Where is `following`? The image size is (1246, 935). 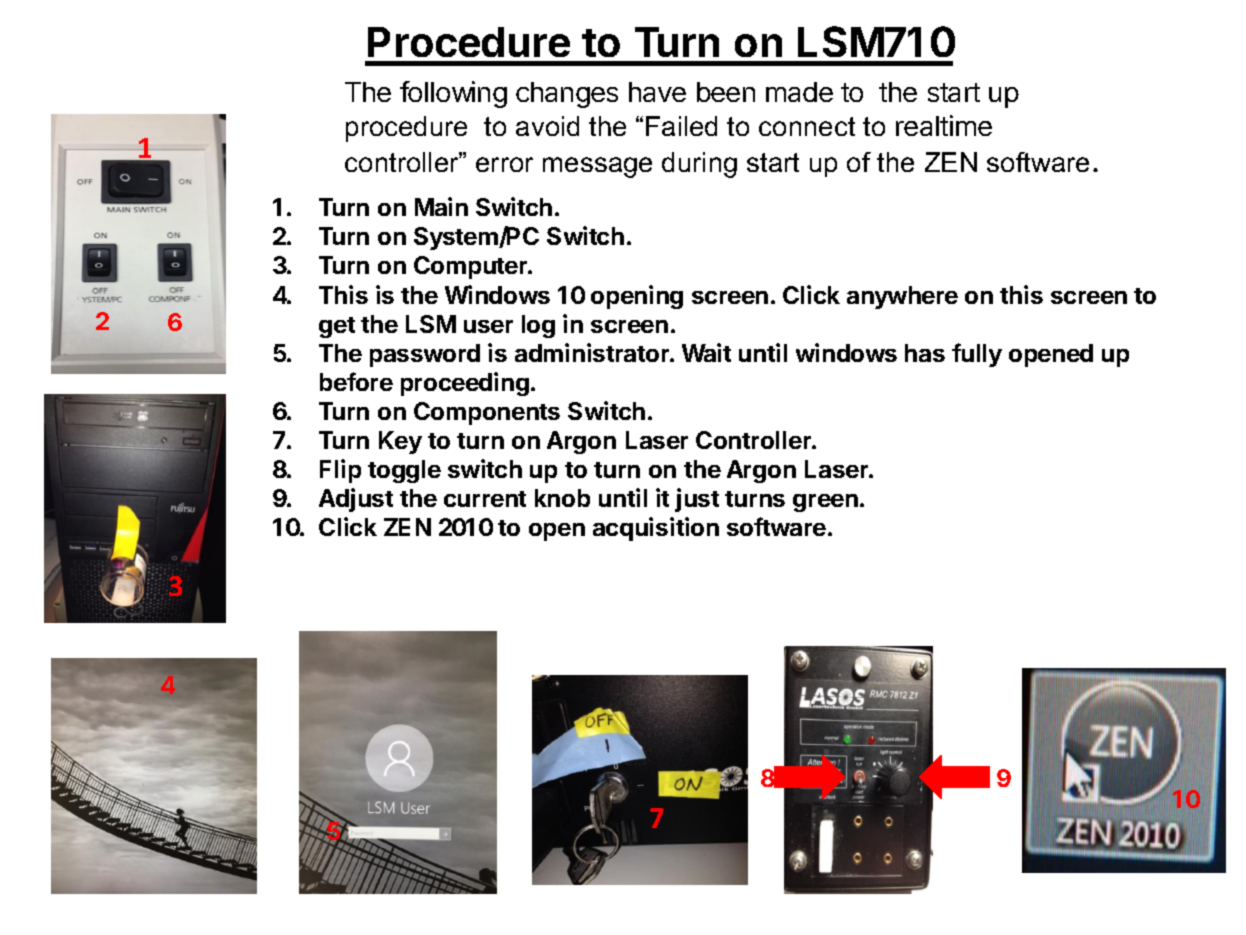 following is located at coordinates (453, 94).
